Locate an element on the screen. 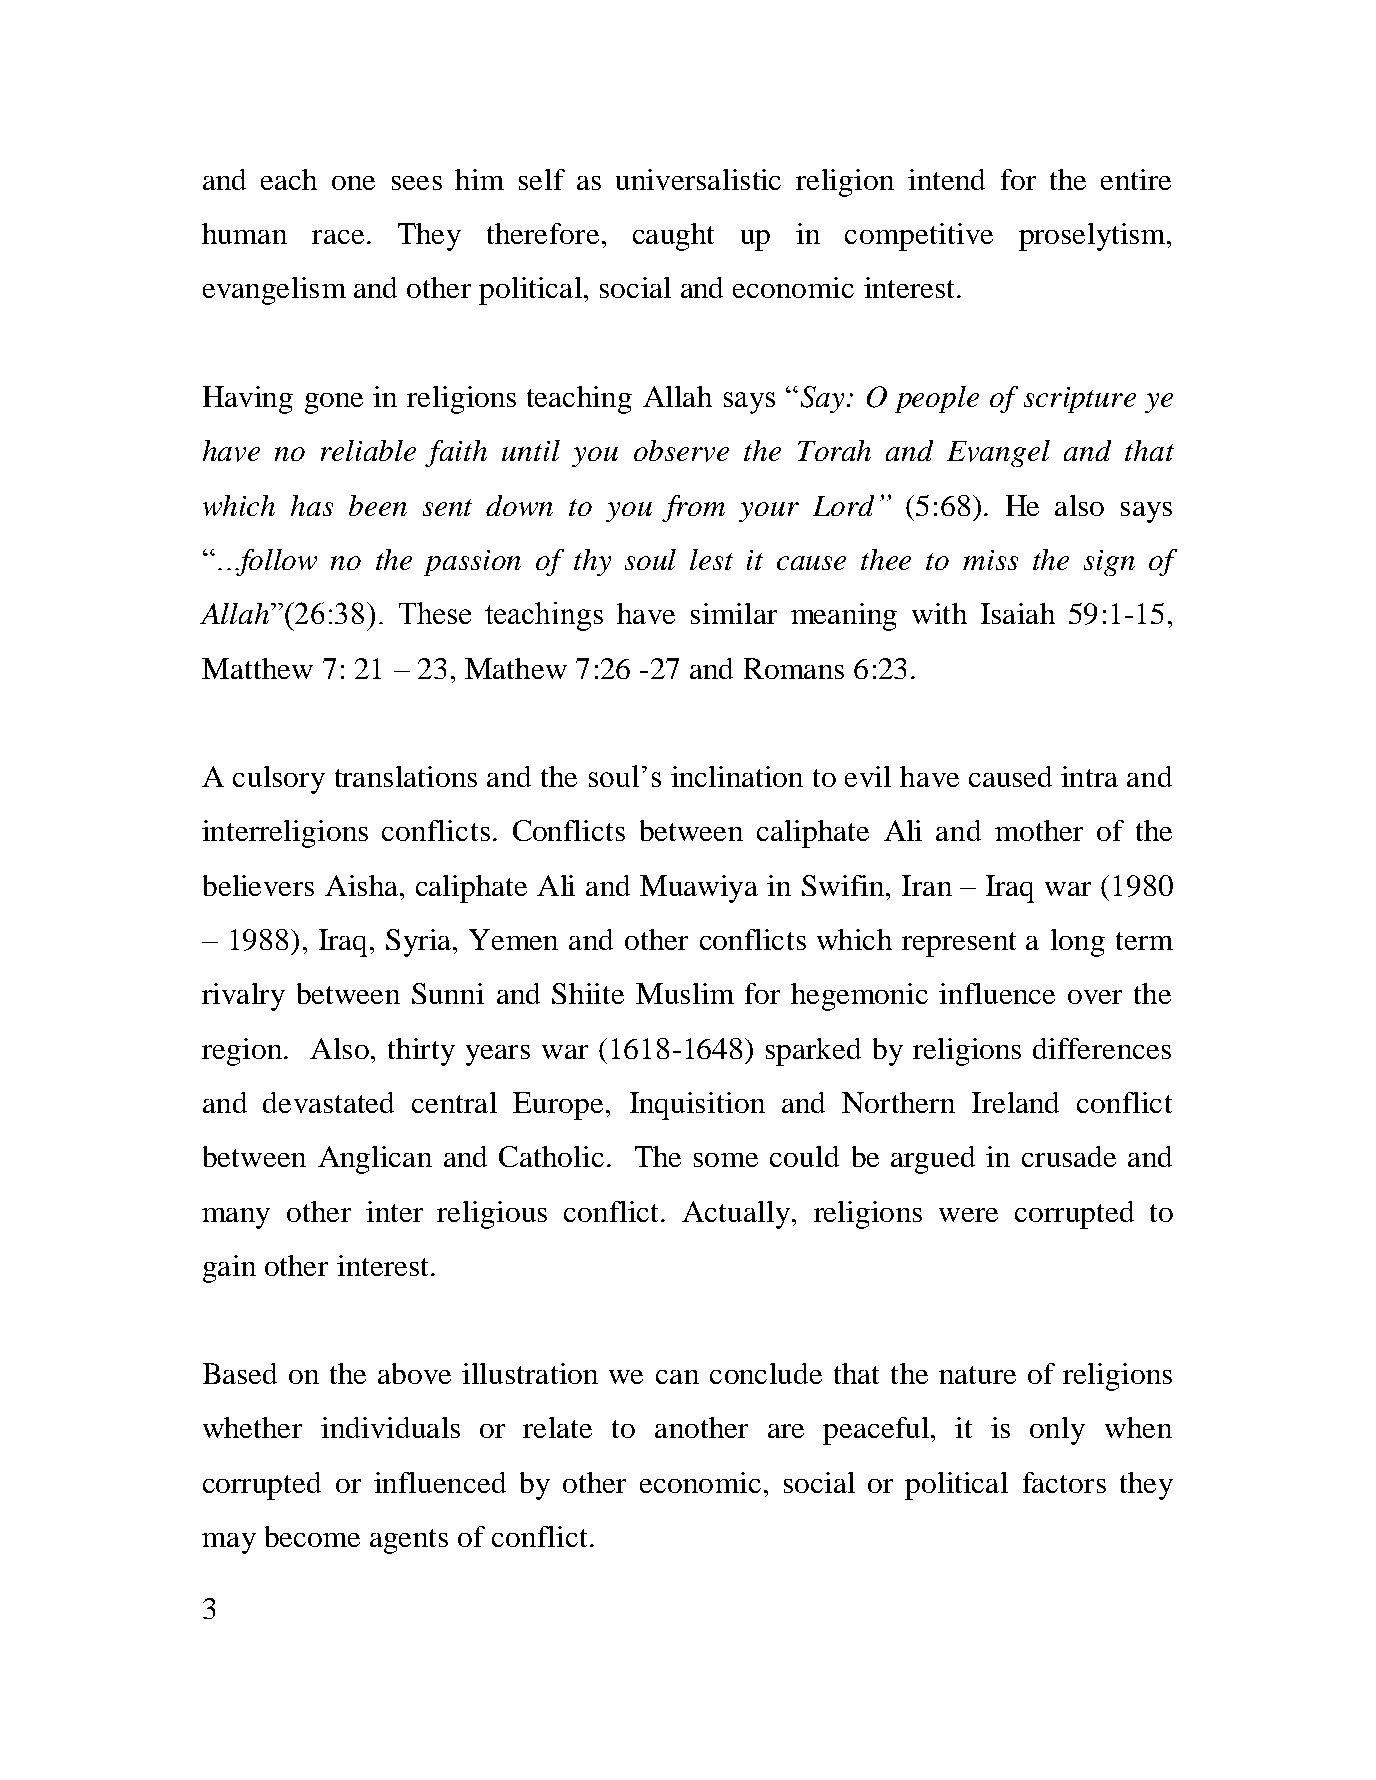  caught is located at coordinates (673, 237).
